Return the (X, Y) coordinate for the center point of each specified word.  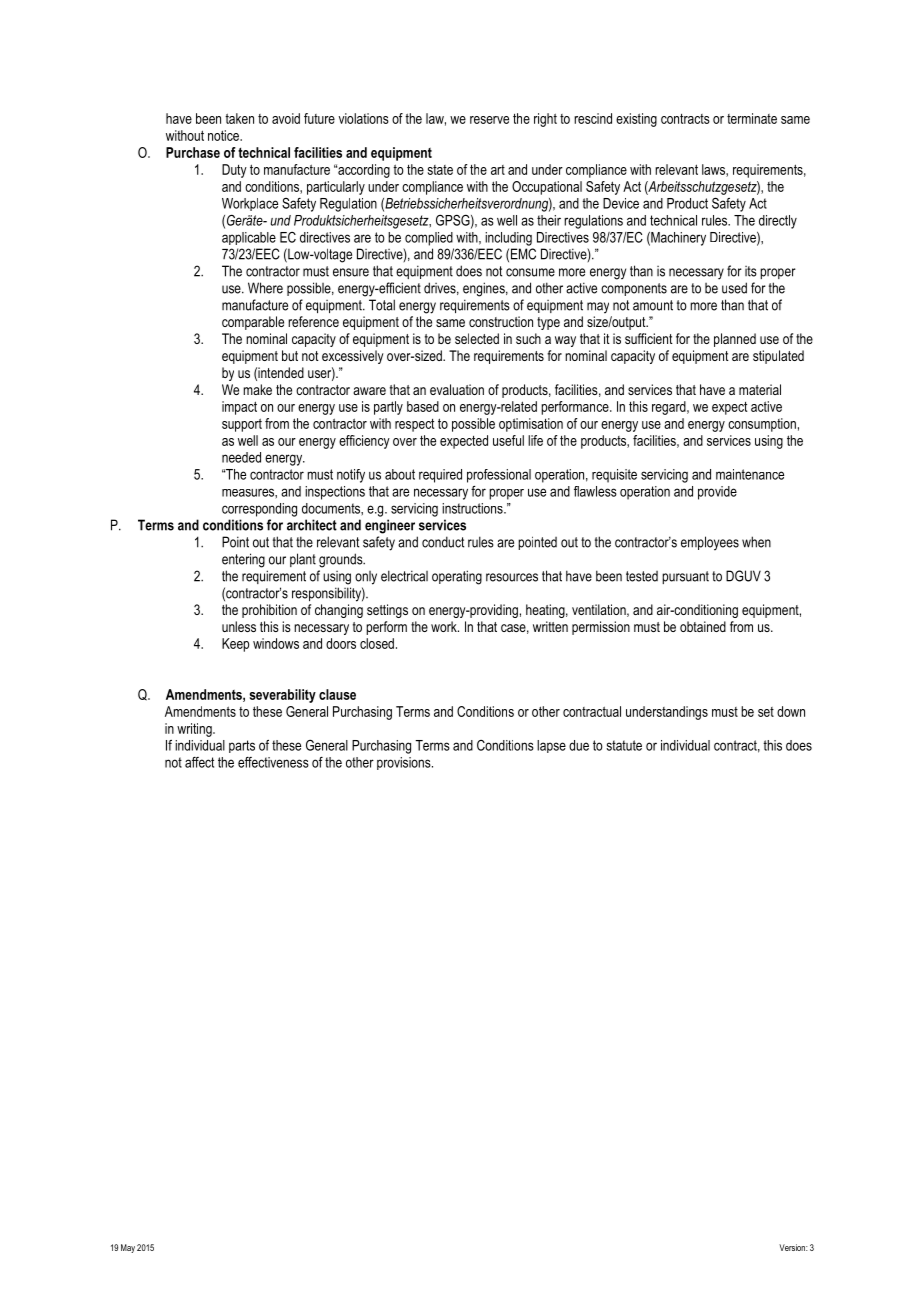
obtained (703, 626)
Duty (234, 171)
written (550, 626)
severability (283, 696)
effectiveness (273, 762)
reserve (489, 120)
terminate (752, 118)
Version (793, 1247)
